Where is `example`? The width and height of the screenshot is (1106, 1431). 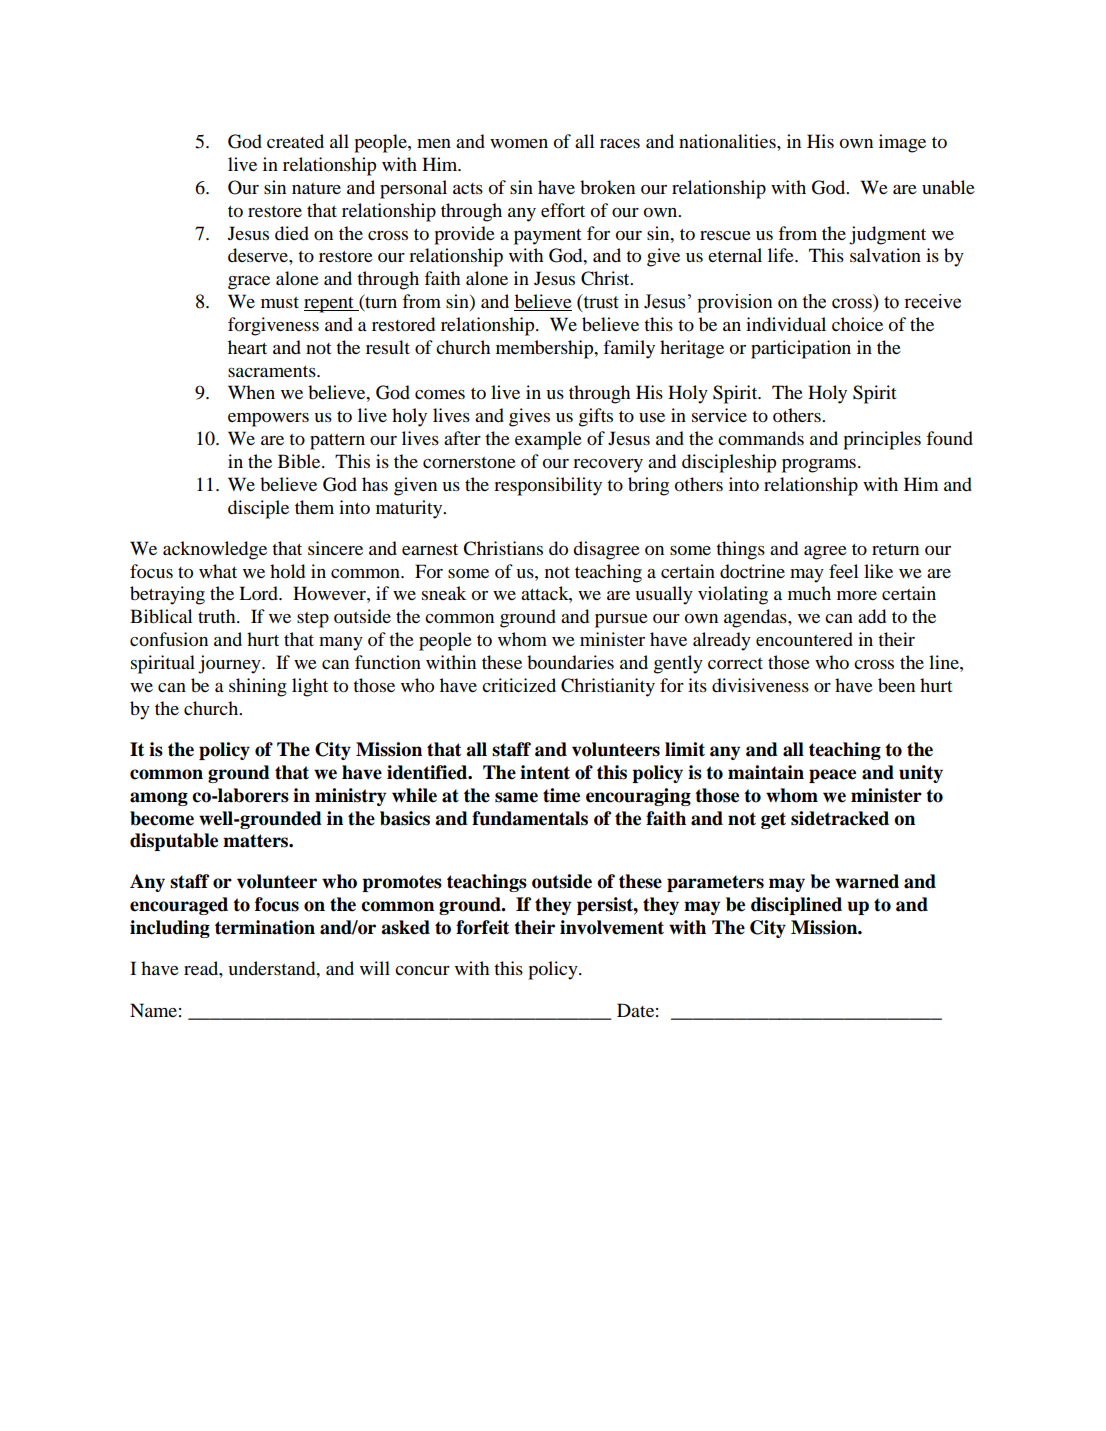 example is located at coordinates (548, 440).
